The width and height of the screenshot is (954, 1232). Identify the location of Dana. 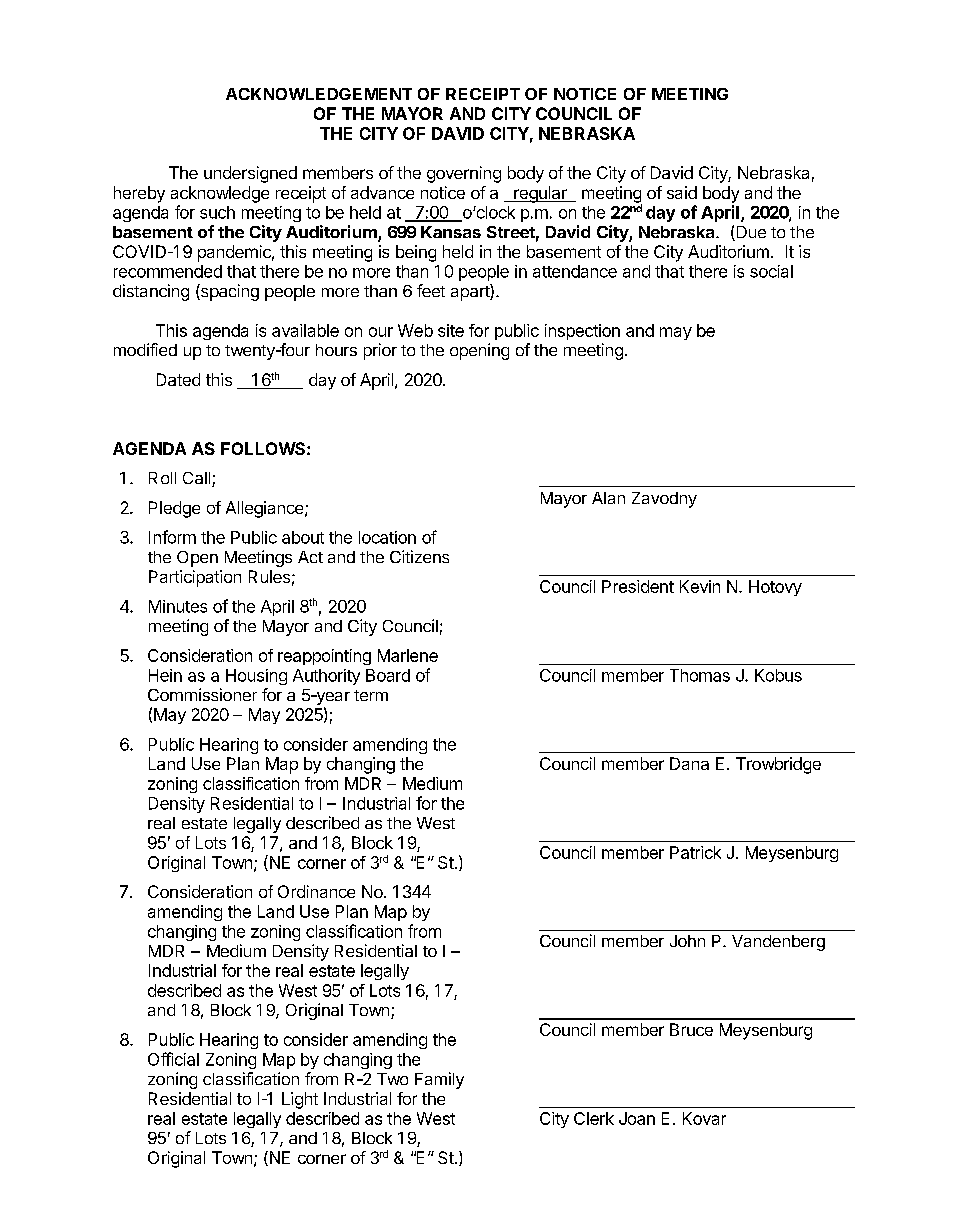
(689, 763).
